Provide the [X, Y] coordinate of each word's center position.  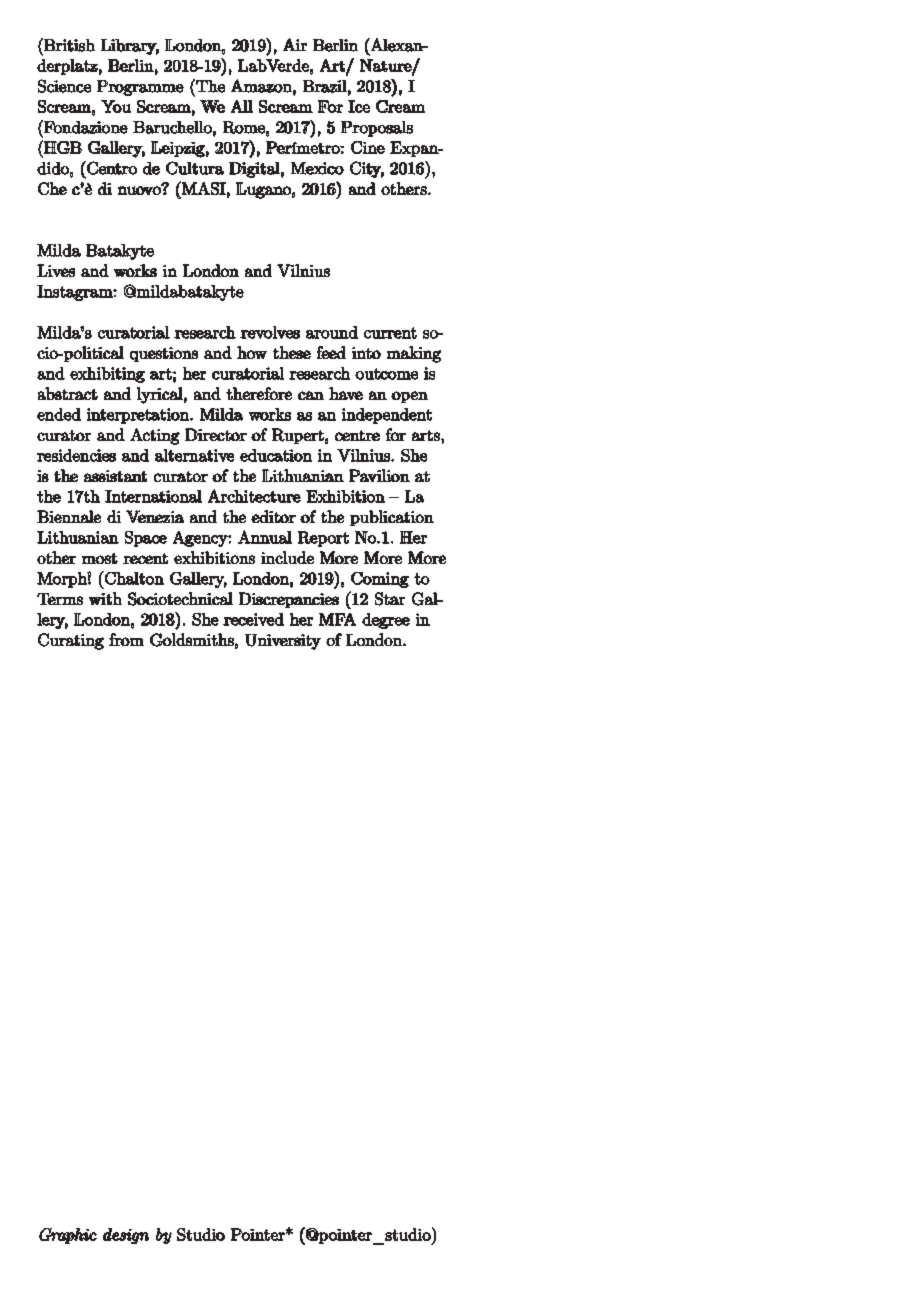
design [126, 1236]
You [116, 106]
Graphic [68, 1236]
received [253, 619]
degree [386, 621]
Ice [359, 106]
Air [295, 44]
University [283, 642]
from [126, 639]
